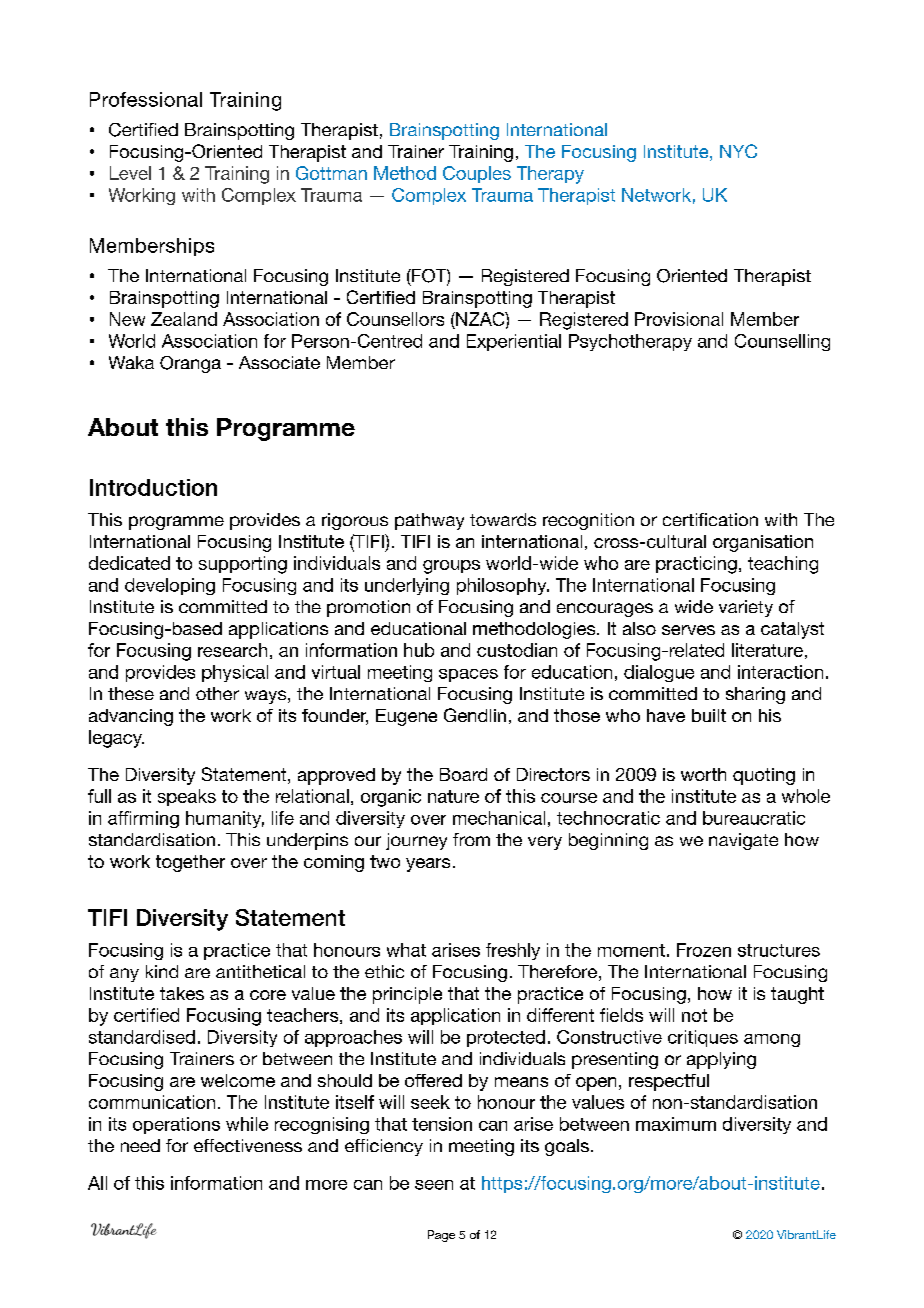  What do you see at coordinates (738, 151) in the page?
I see `NYC` at bounding box center [738, 151].
